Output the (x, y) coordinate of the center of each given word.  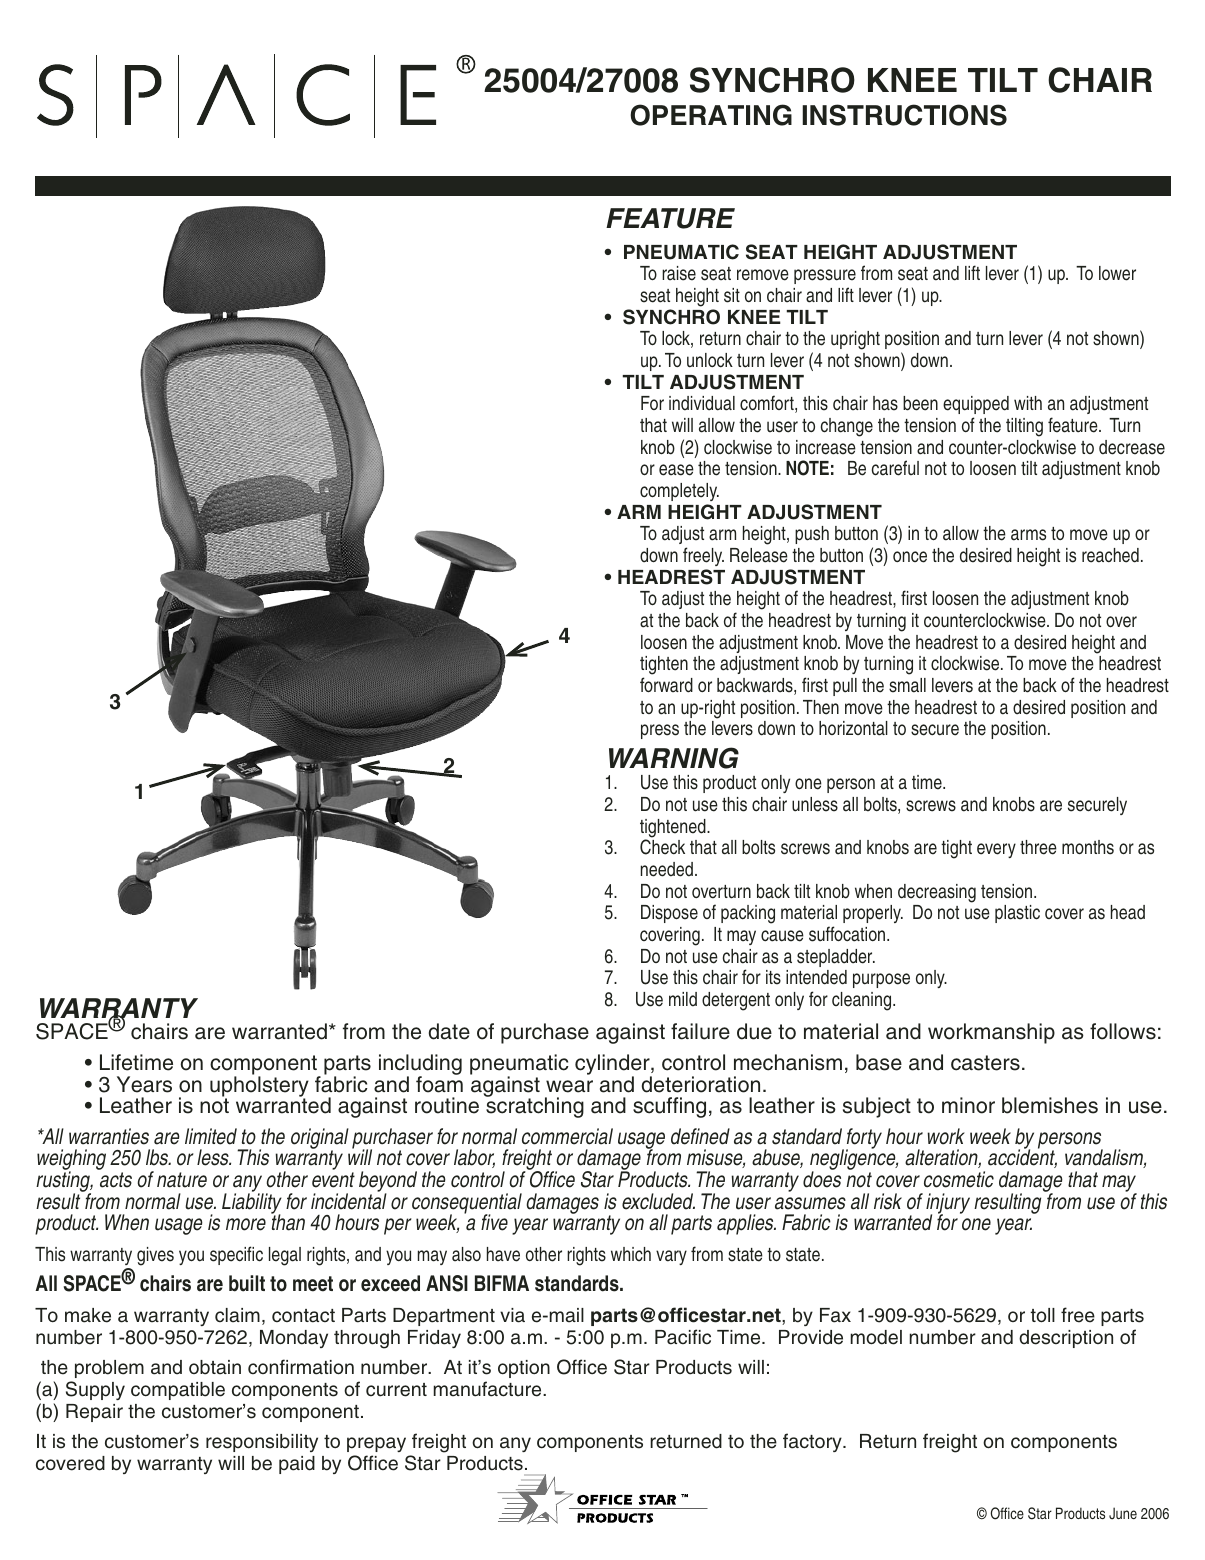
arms (1028, 535)
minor (968, 1105)
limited (211, 1136)
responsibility (262, 1443)
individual (702, 403)
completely (679, 492)
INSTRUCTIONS (904, 115)
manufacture (488, 1389)
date (449, 1031)
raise (679, 273)
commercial (567, 1136)
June (1123, 1513)
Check (662, 847)
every (996, 850)
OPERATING (711, 115)
